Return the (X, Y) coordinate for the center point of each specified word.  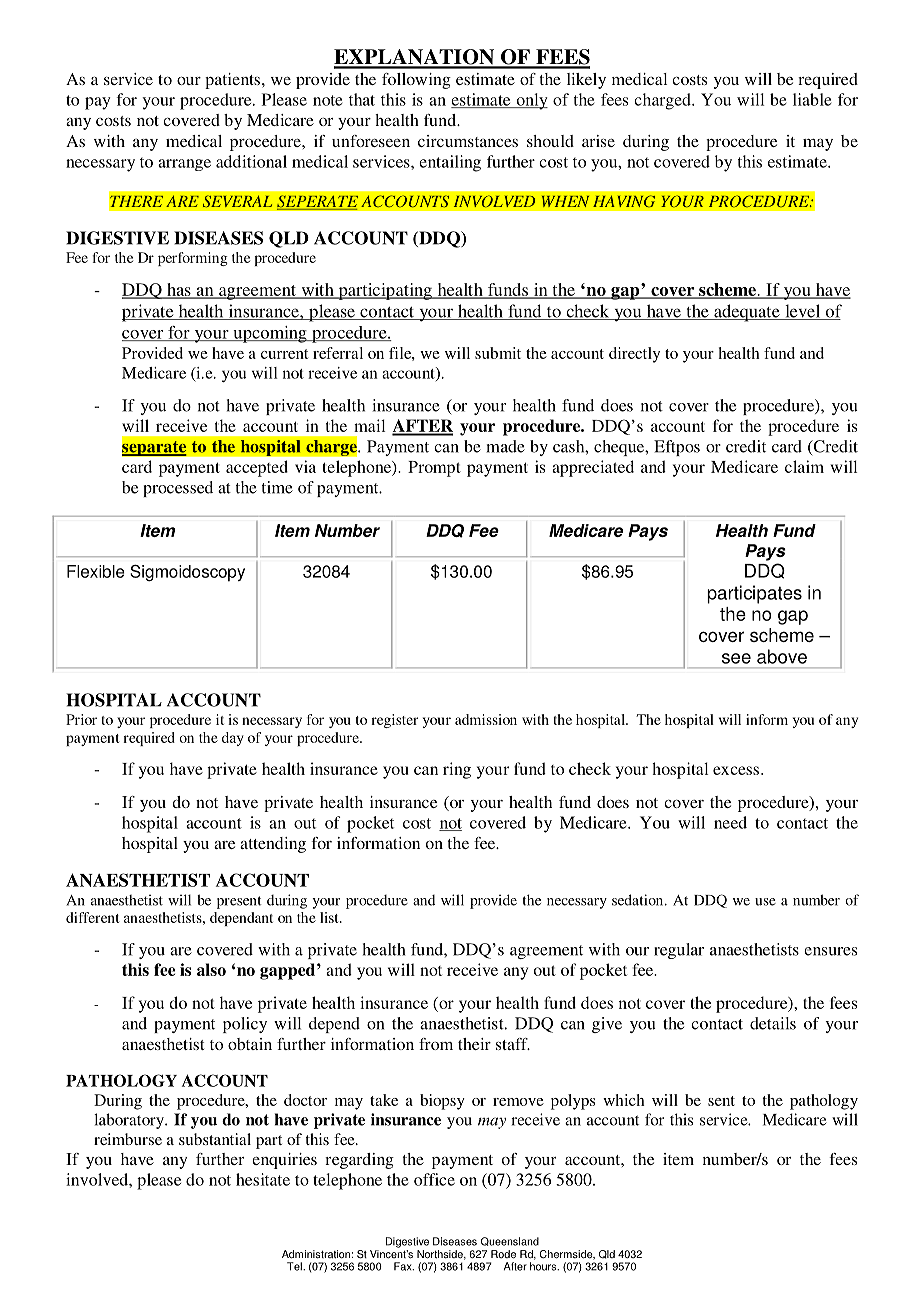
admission (486, 719)
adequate (747, 313)
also (211, 969)
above (782, 656)
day (233, 739)
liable (812, 99)
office (434, 1179)
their (474, 1044)
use (765, 902)
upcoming (270, 334)
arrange (184, 165)
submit (498, 353)
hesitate (263, 1179)
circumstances (468, 141)
